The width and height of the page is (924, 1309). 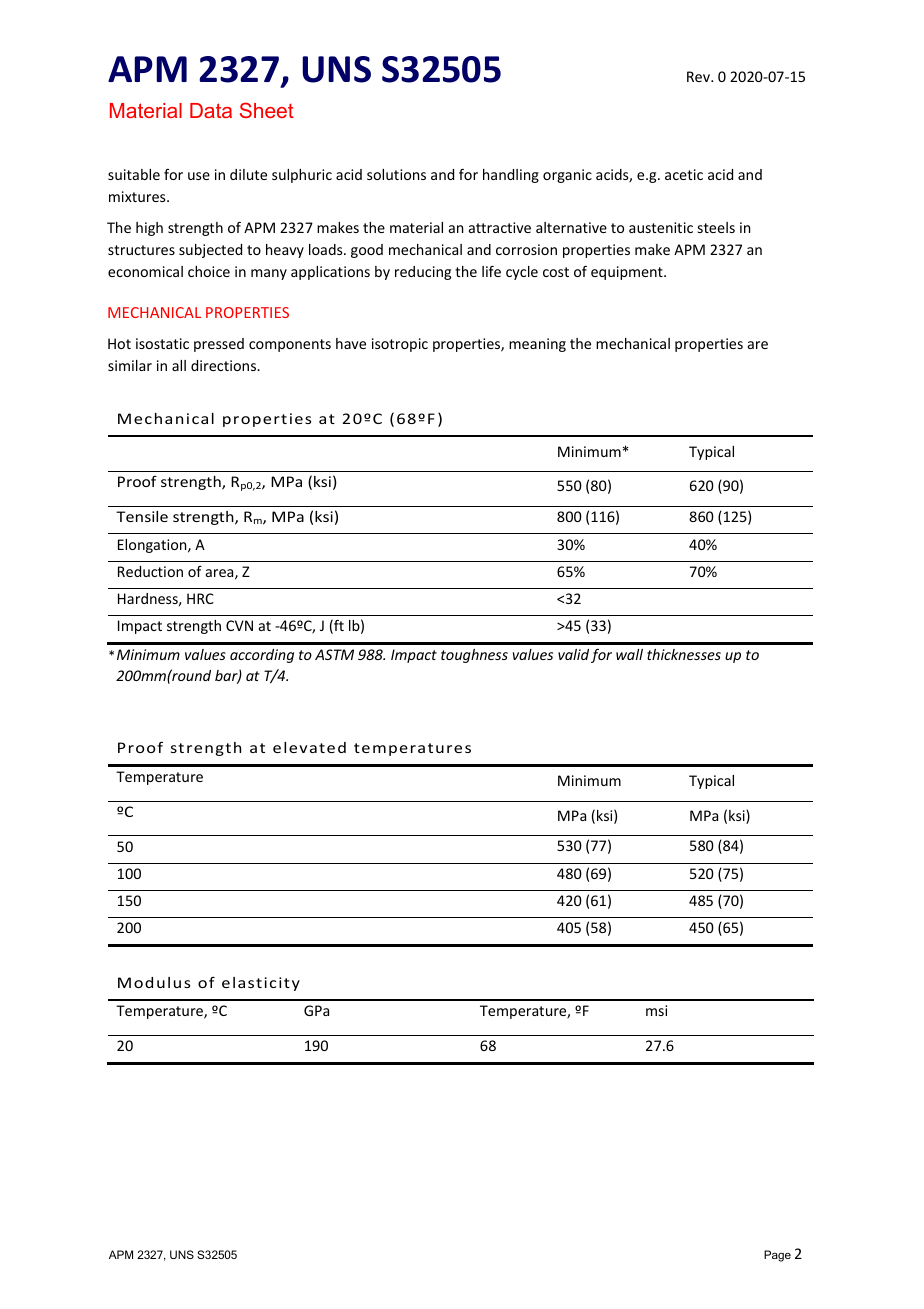 I want to click on thicknesses, so click(x=684, y=654).
